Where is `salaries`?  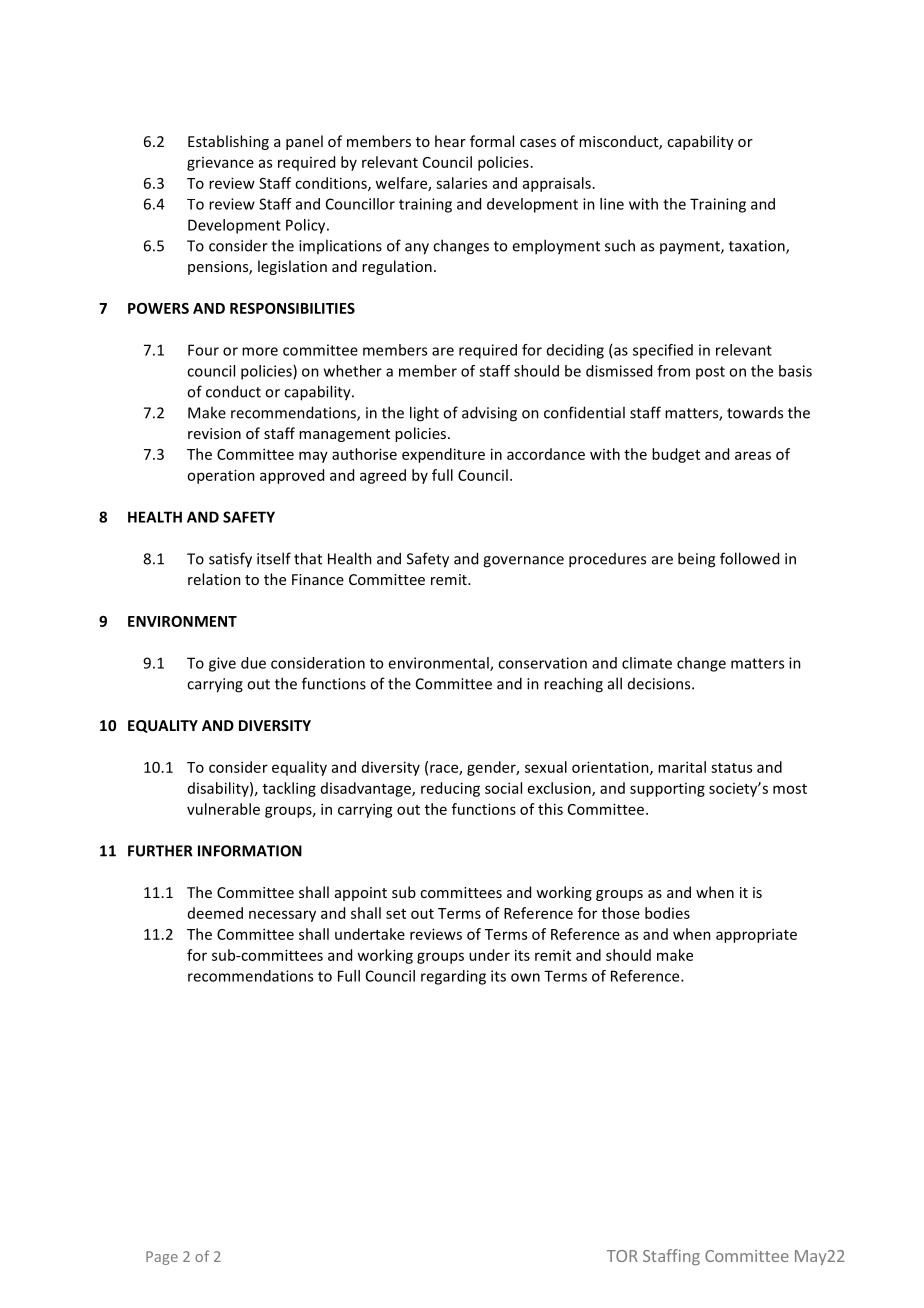
salaries is located at coordinates (461, 183).
